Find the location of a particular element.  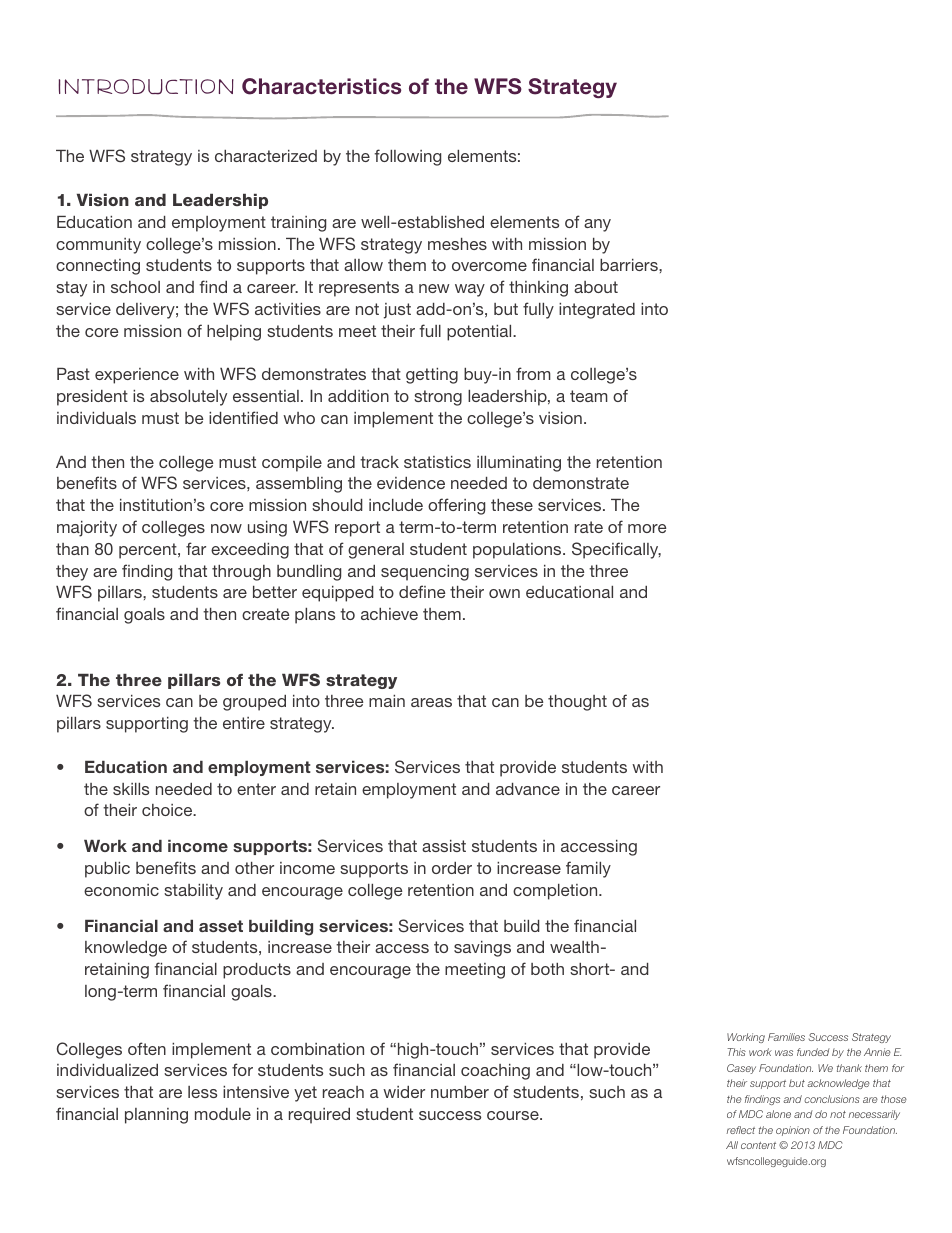

thought is located at coordinates (577, 703).
